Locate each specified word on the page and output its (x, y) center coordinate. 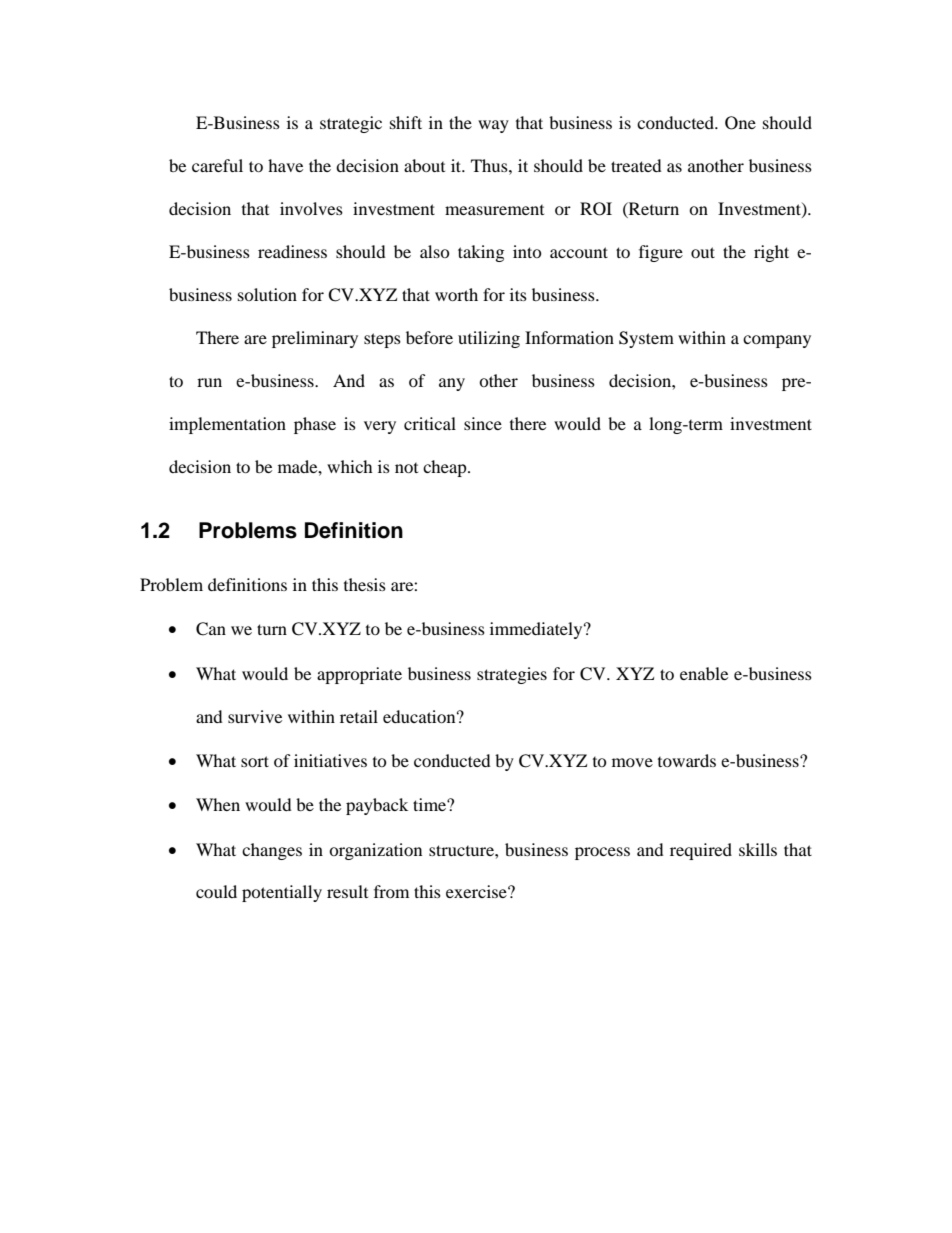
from (391, 891)
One (740, 123)
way (493, 126)
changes (272, 851)
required (701, 851)
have (285, 165)
